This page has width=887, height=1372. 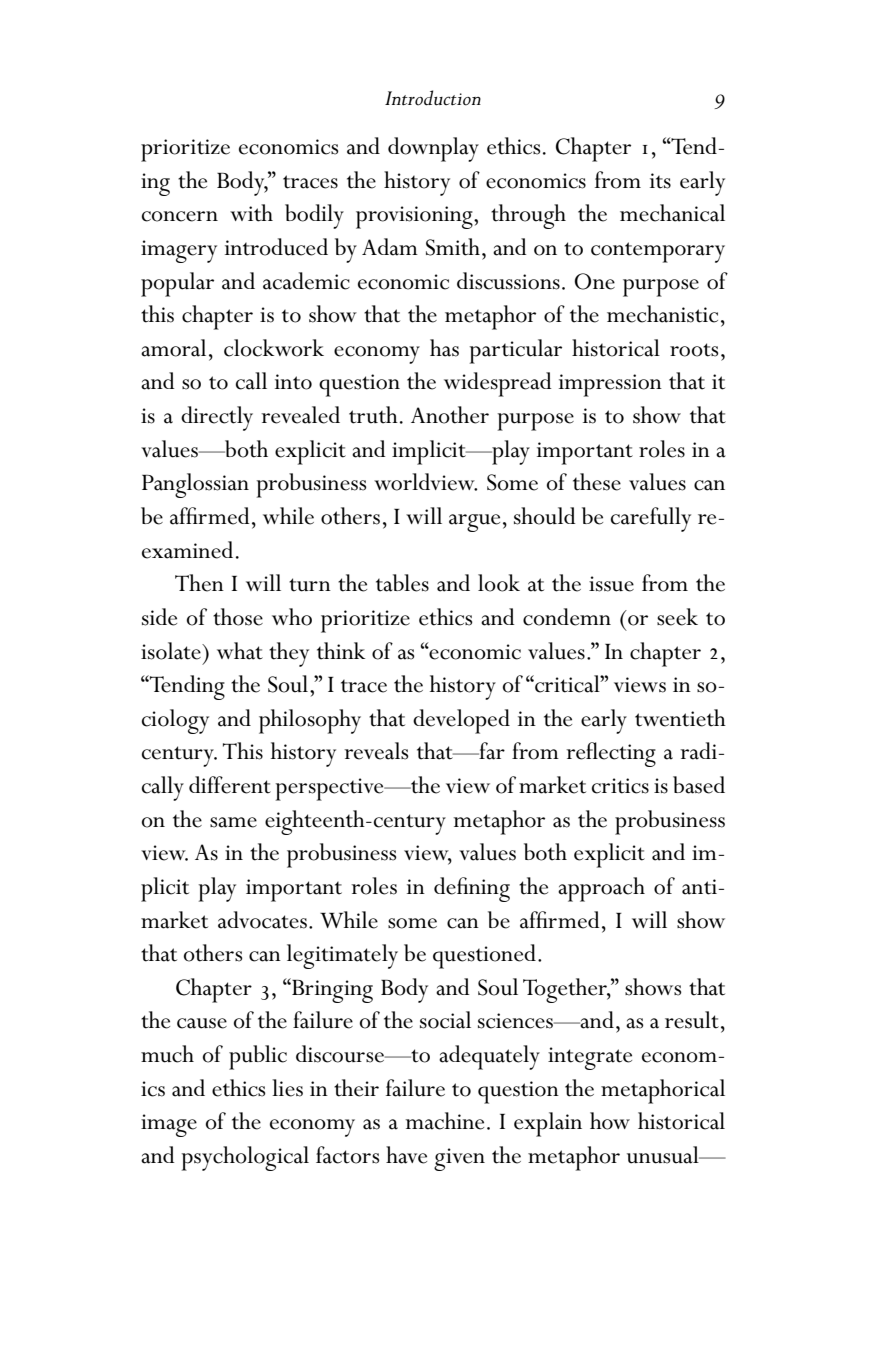 What do you see at coordinates (433, 98) in the page?
I see `Introduction` at bounding box center [433, 98].
